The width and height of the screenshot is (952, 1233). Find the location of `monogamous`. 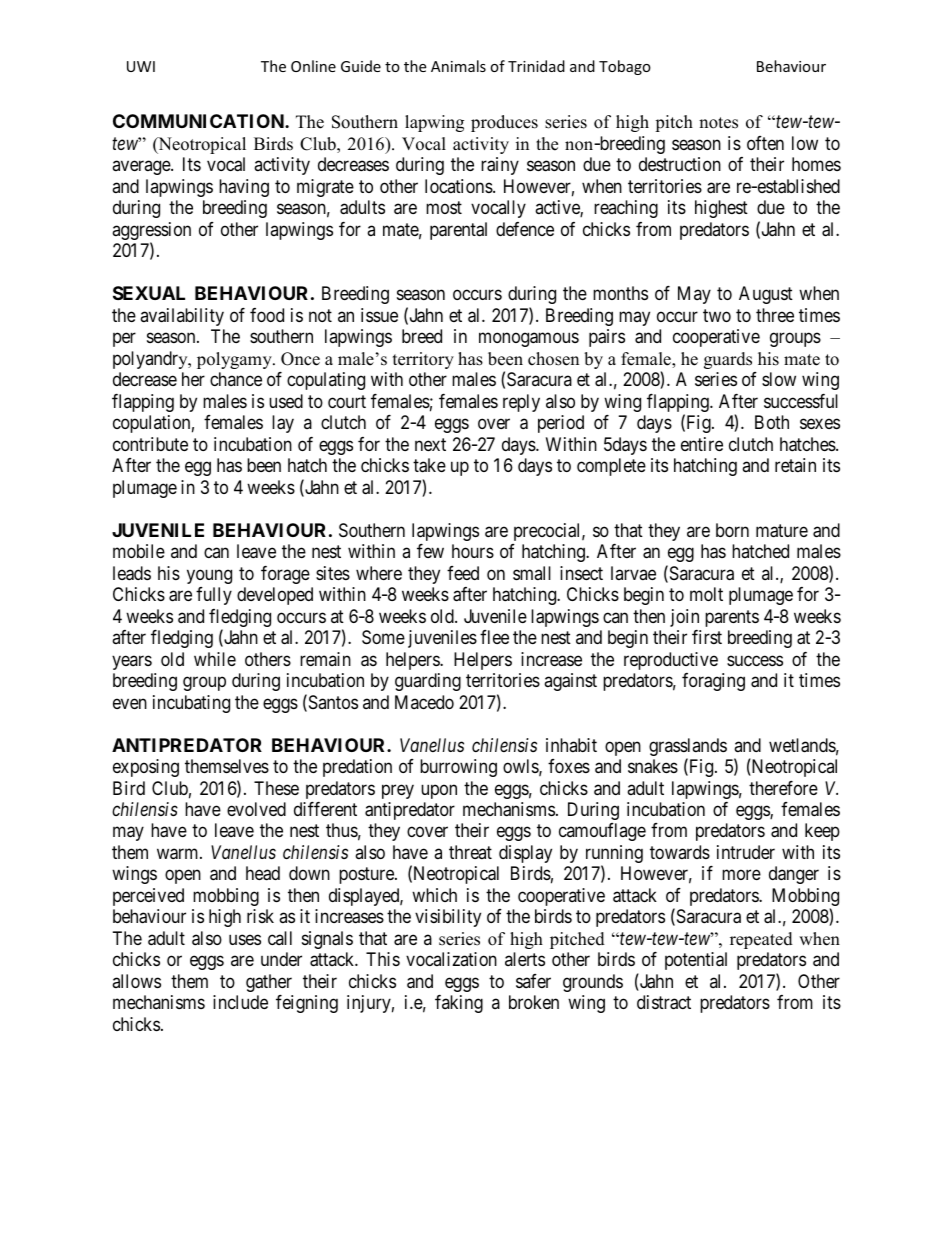

monogamous is located at coordinates (529, 340).
